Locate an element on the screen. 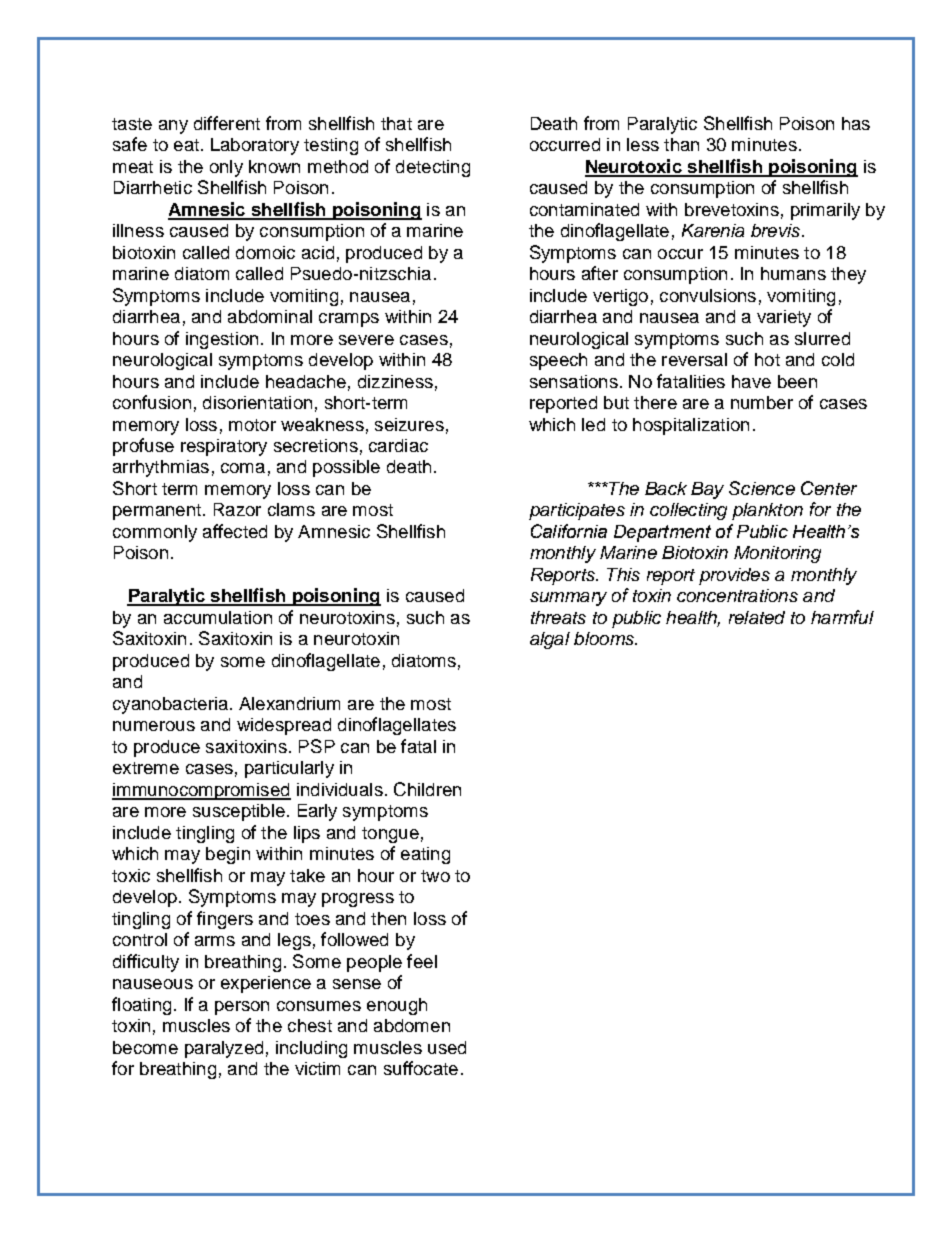 The image size is (952, 1233). Razor is located at coordinates (237, 509).
